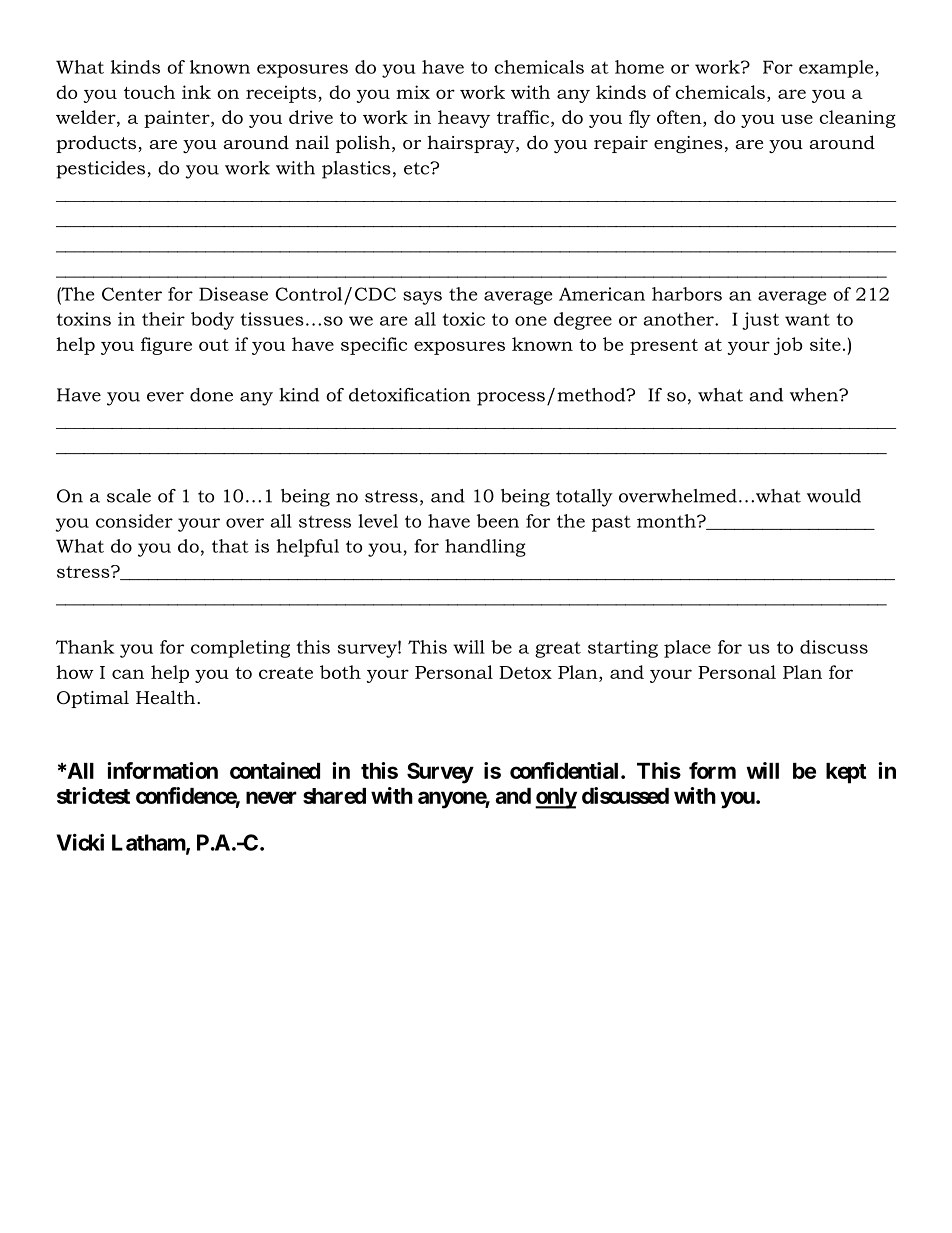 This image has height=1233, width=952. What do you see at coordinates (93, 795) in the image?
I see `strictest` at bounding box center [93, 795].
